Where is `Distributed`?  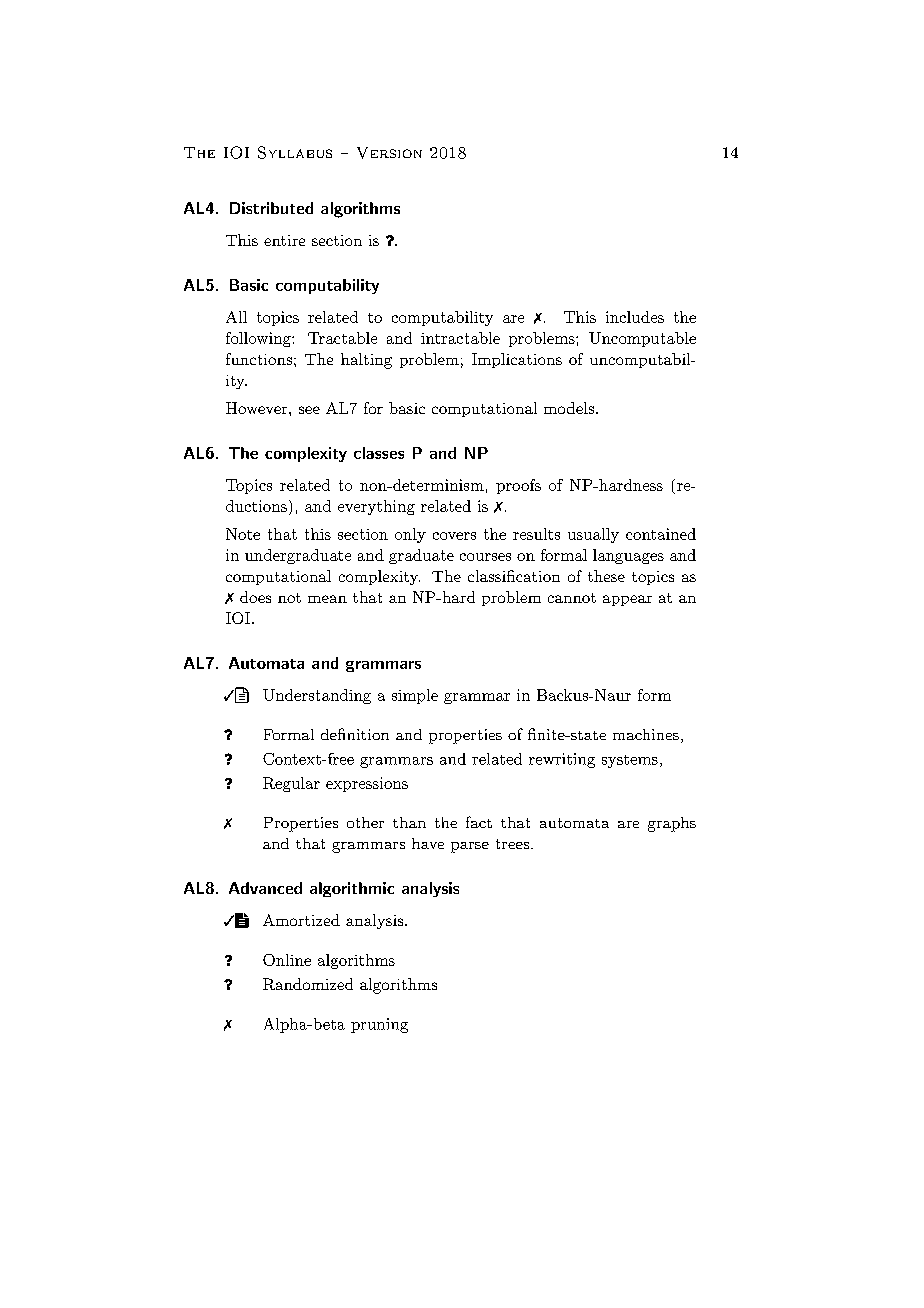
Distributed is located at coordinates (271, 208).
